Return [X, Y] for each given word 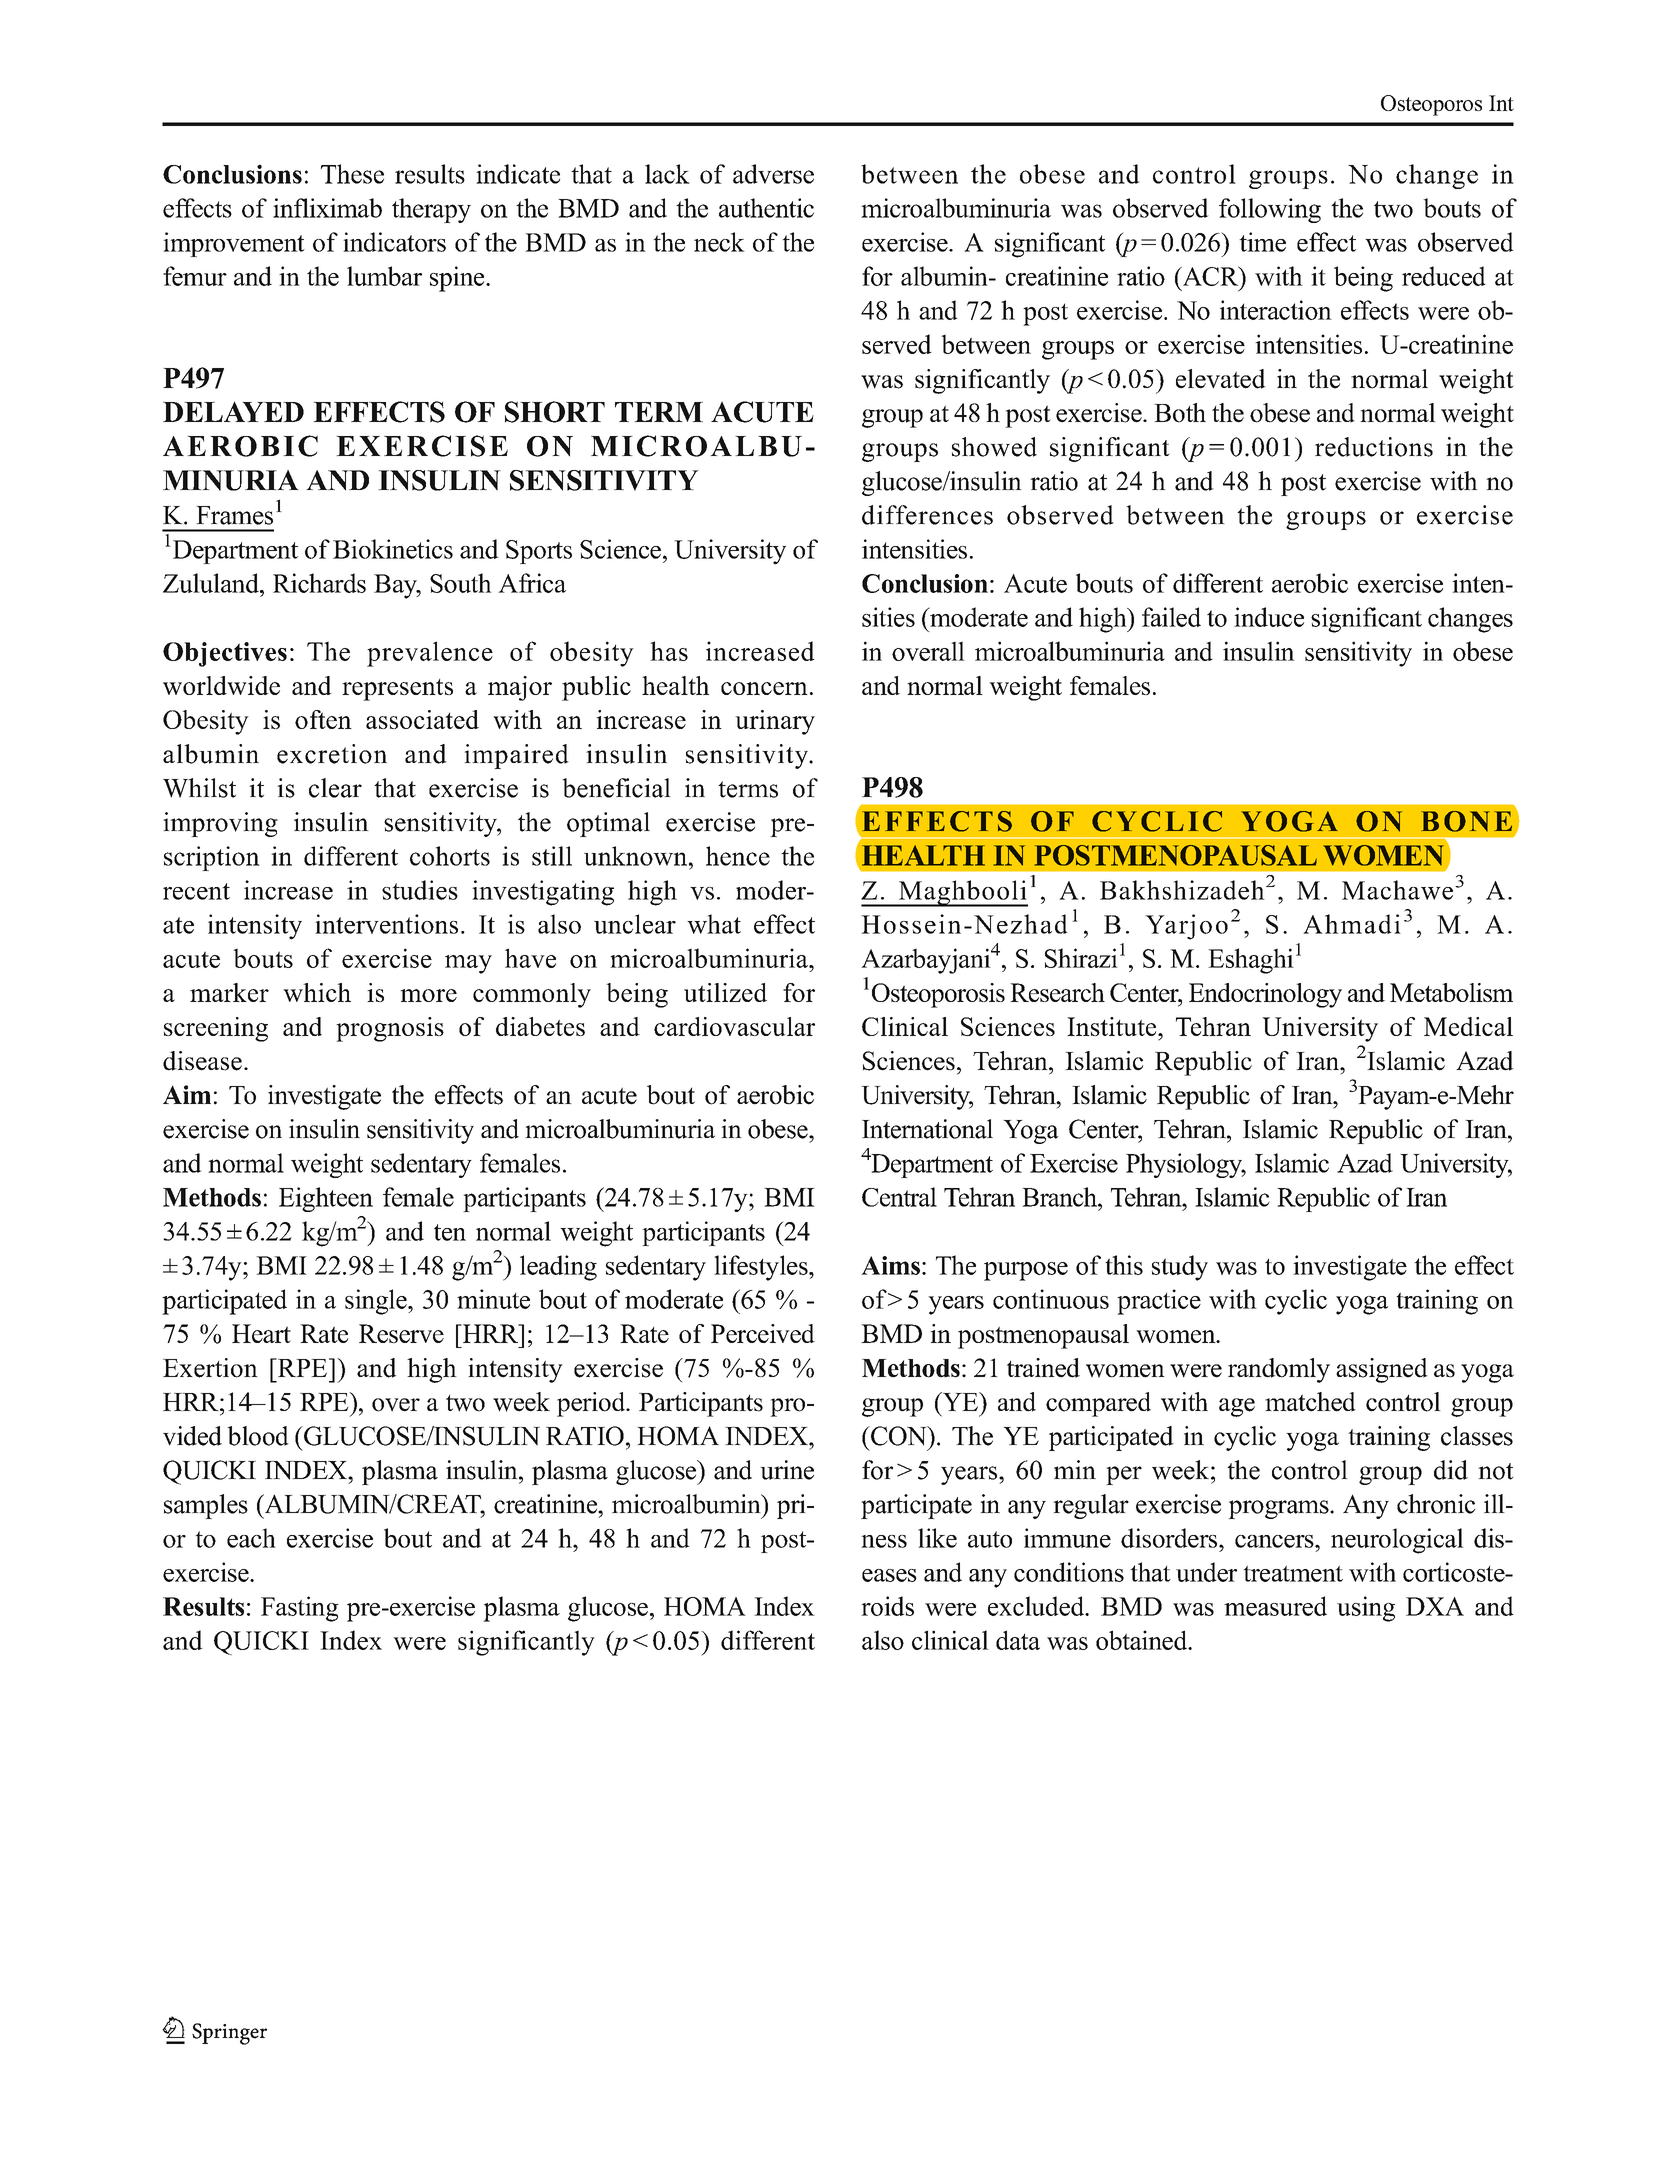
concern [764, 688]
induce [1269, 617]
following [1270, 210]
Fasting [300, 1609]
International [927, 1129]
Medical [1468, 1026]
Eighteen [326, 1199]
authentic [766, 208]
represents [397, 690]
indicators [394, 242]
